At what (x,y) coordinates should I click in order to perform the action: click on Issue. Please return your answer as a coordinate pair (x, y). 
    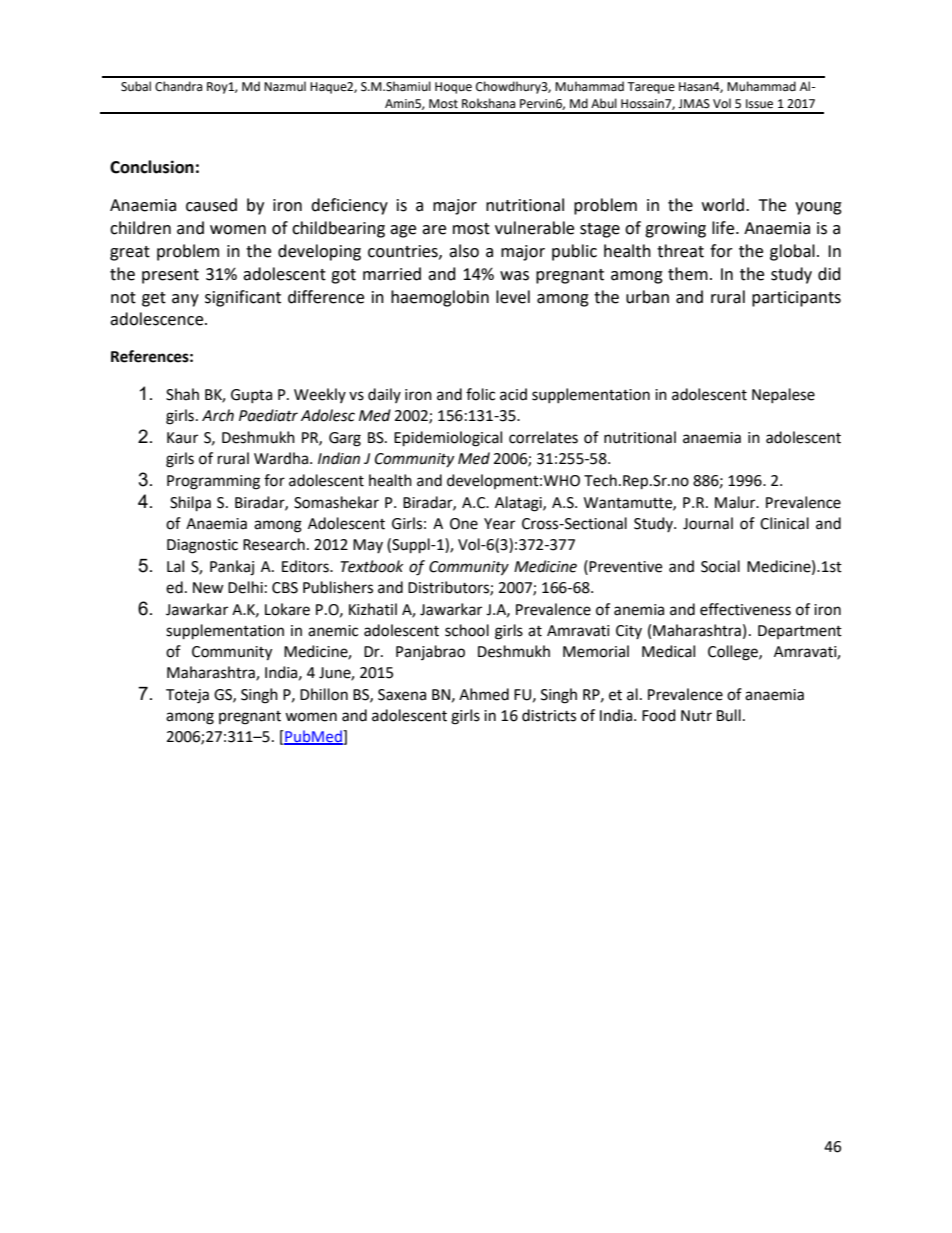
    Looking at the image, I should click on (759, 104).
